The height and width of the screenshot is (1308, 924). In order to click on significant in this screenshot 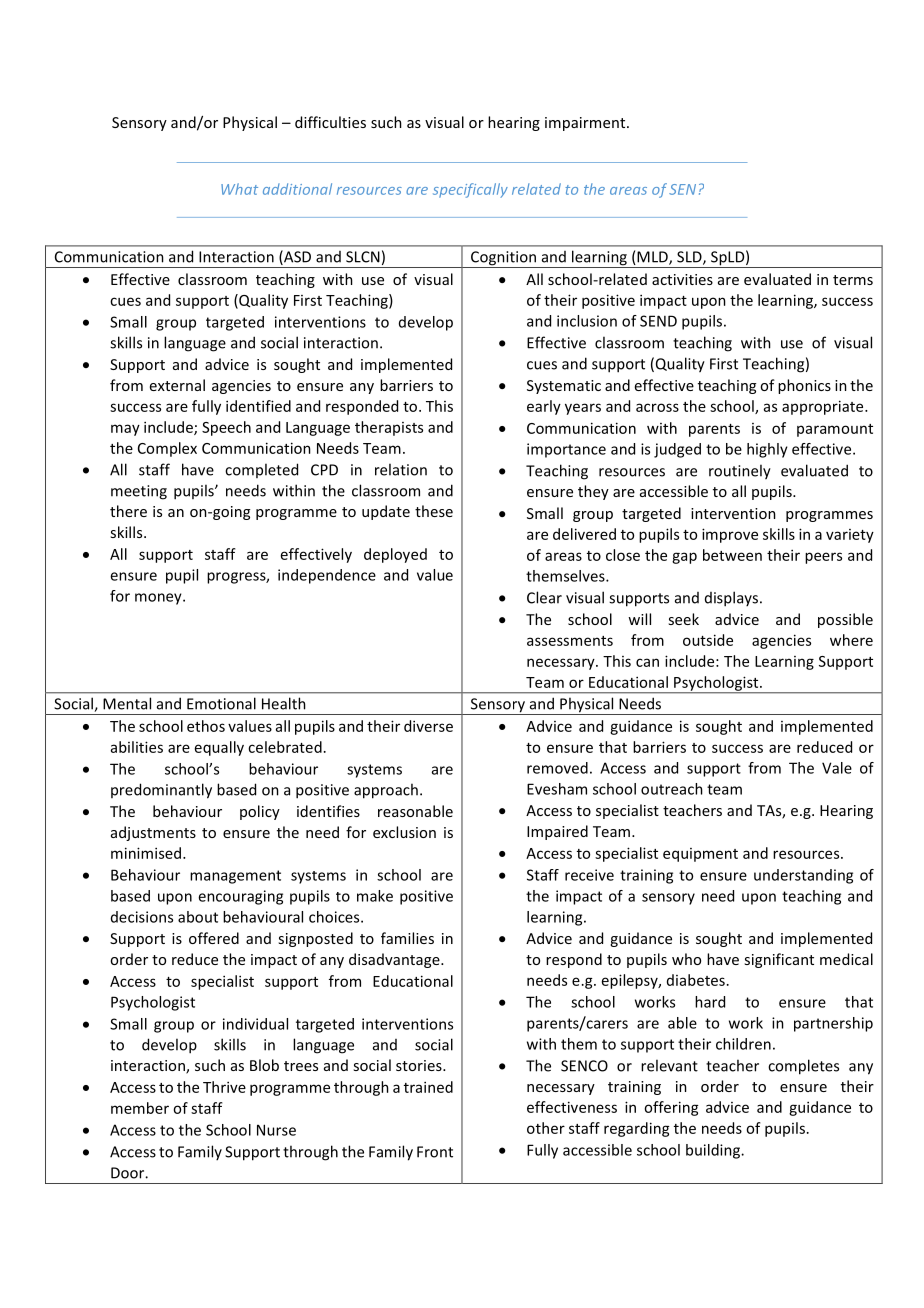, I will do `click(779, 960)`.
